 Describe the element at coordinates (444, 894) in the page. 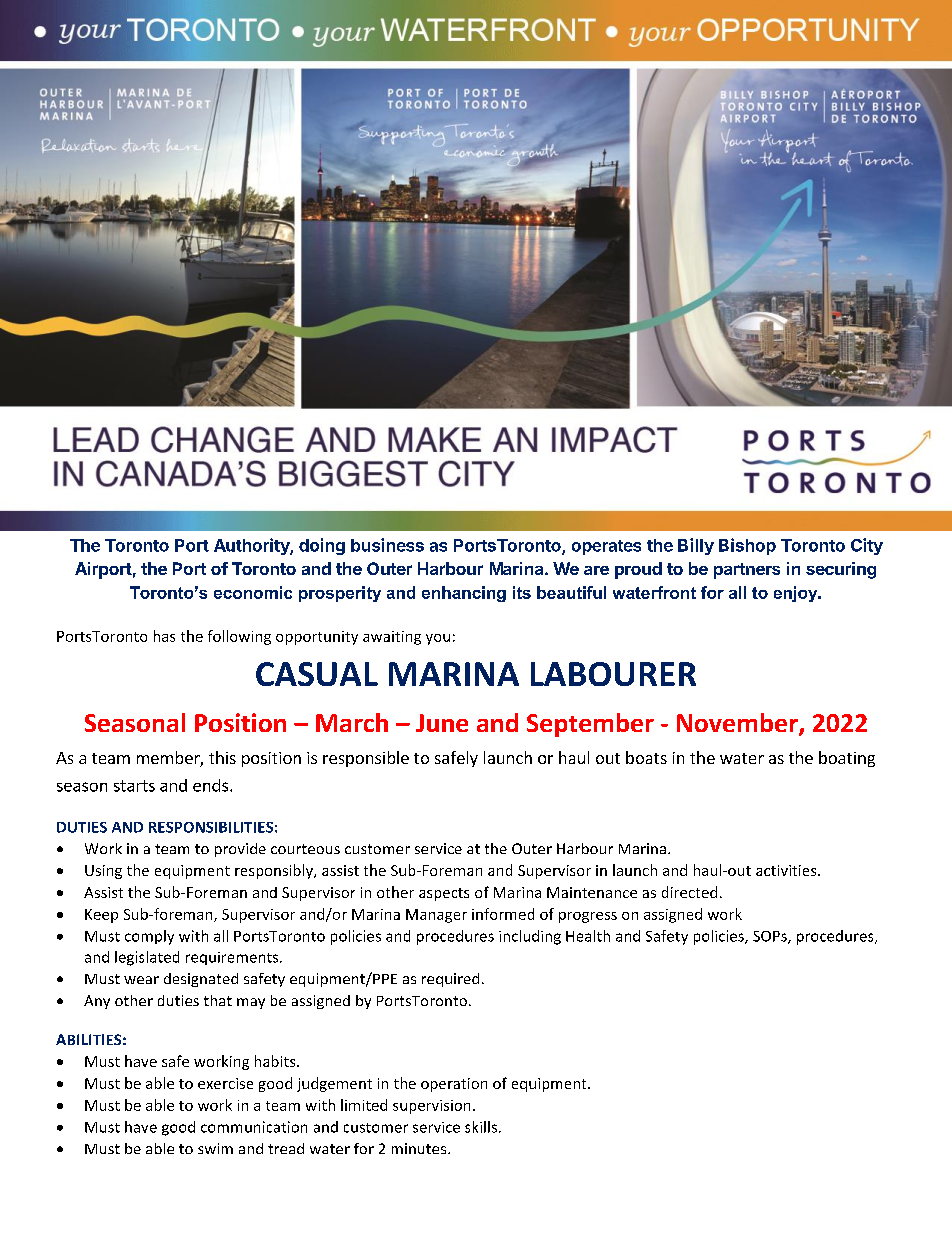

I see `aspects` at that location.
